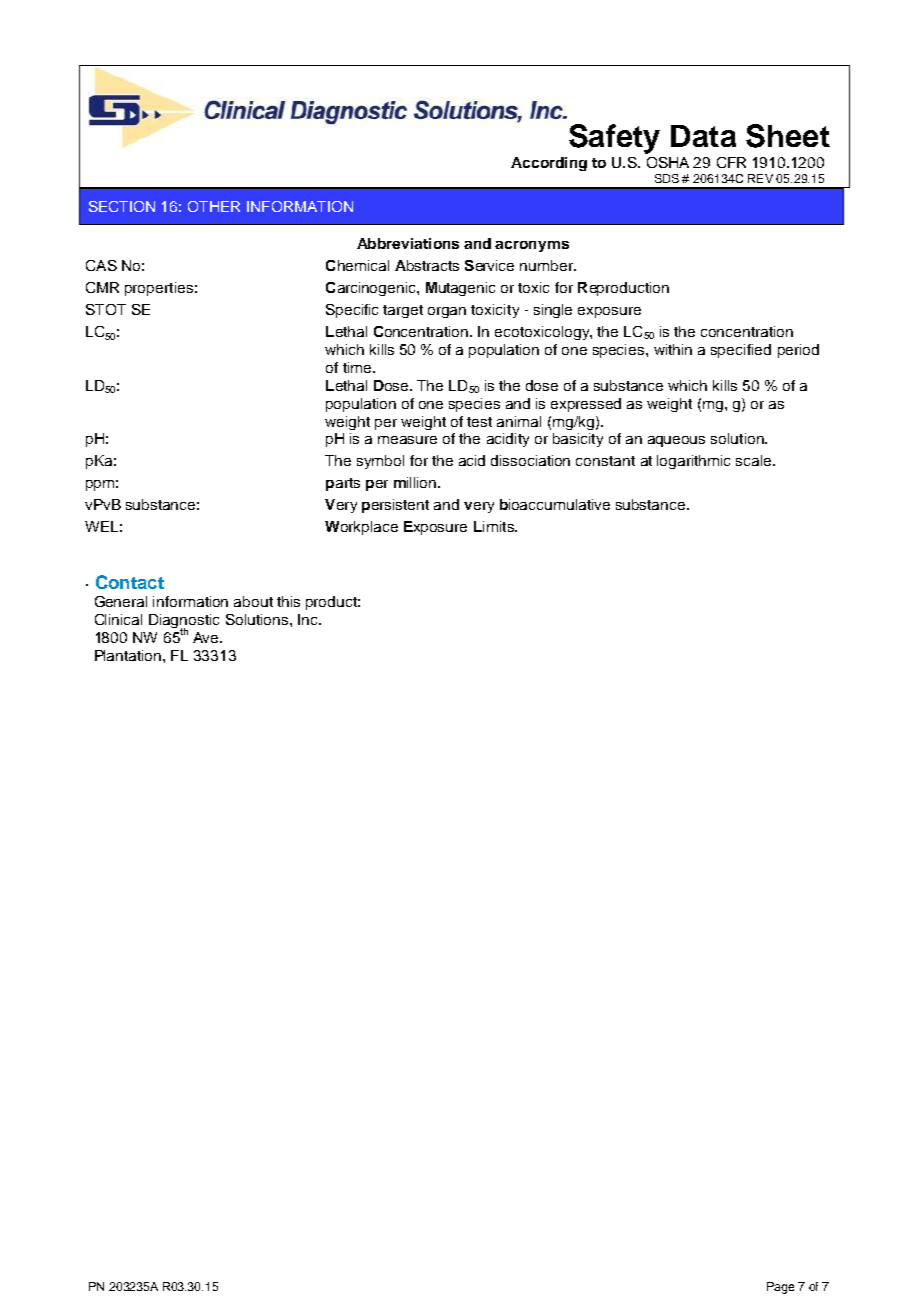 The image size is (924, 1308). I want to click on Page, so click(780, 1288).
